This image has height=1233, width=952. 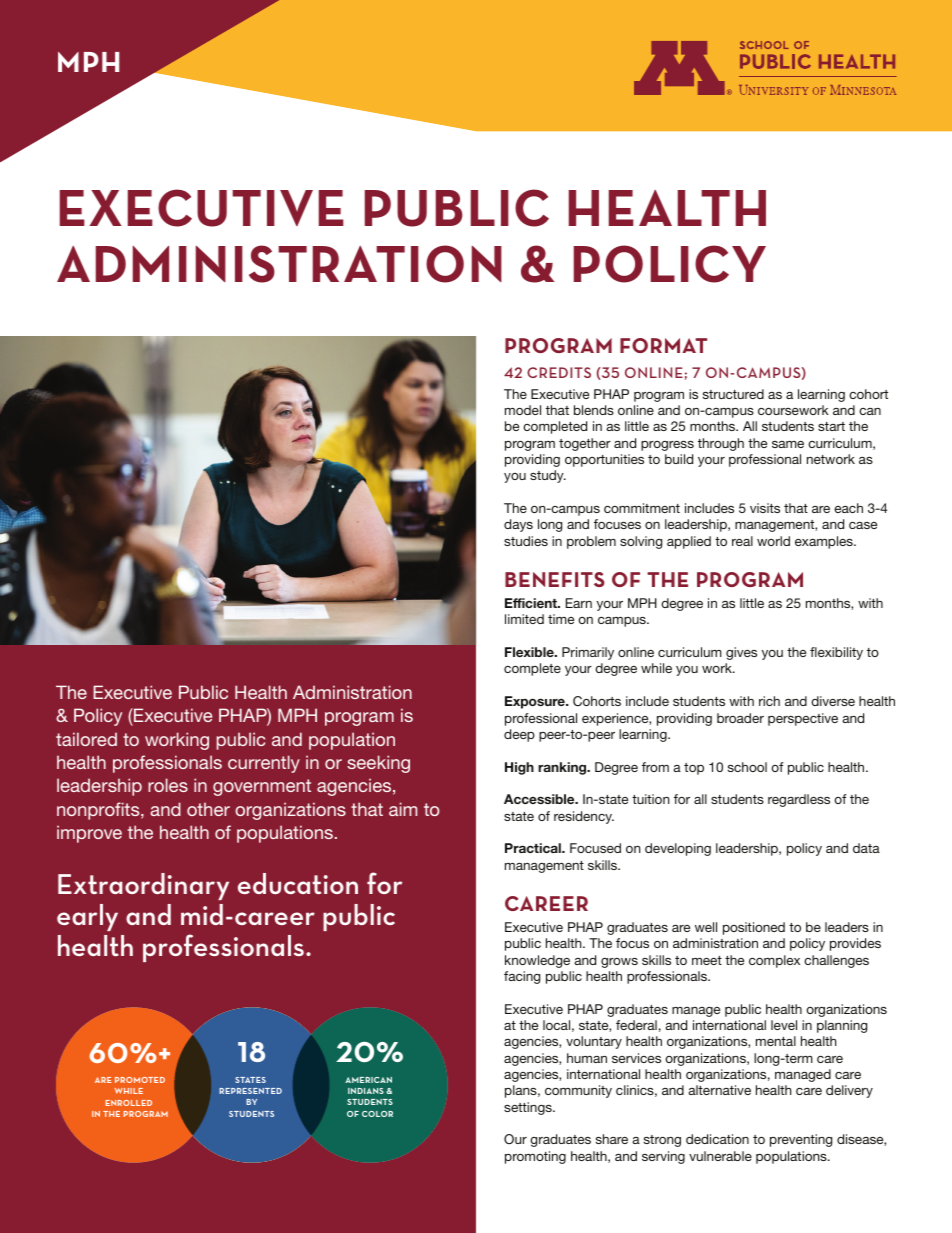 I want to click on CREDITS, so click(x=559, y=372).
